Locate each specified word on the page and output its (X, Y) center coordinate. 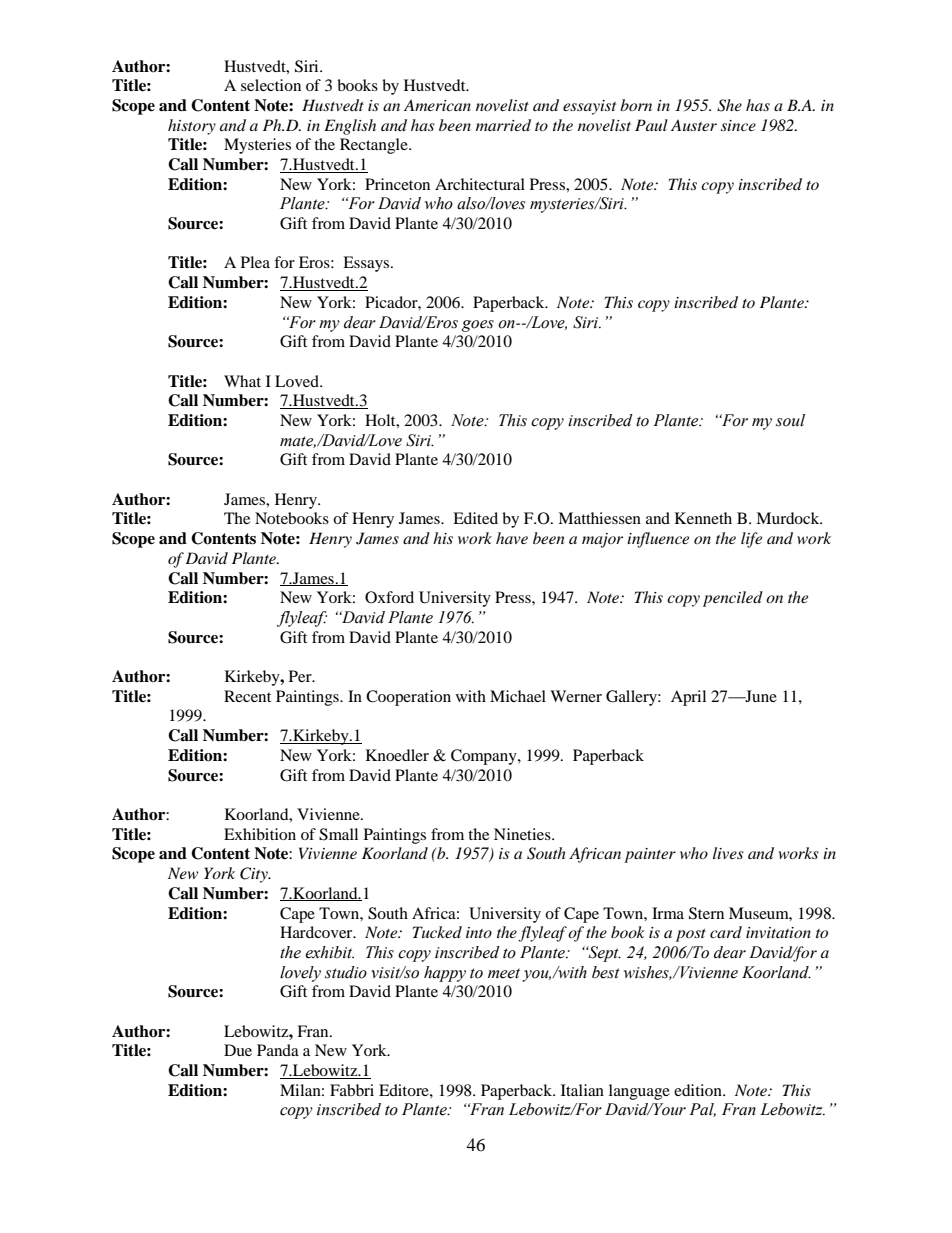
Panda (278, 1050)
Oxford (389, 597)
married (503, 125)
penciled (733, 599)
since (738, 125)
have (512, 538)
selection (271, 85)
